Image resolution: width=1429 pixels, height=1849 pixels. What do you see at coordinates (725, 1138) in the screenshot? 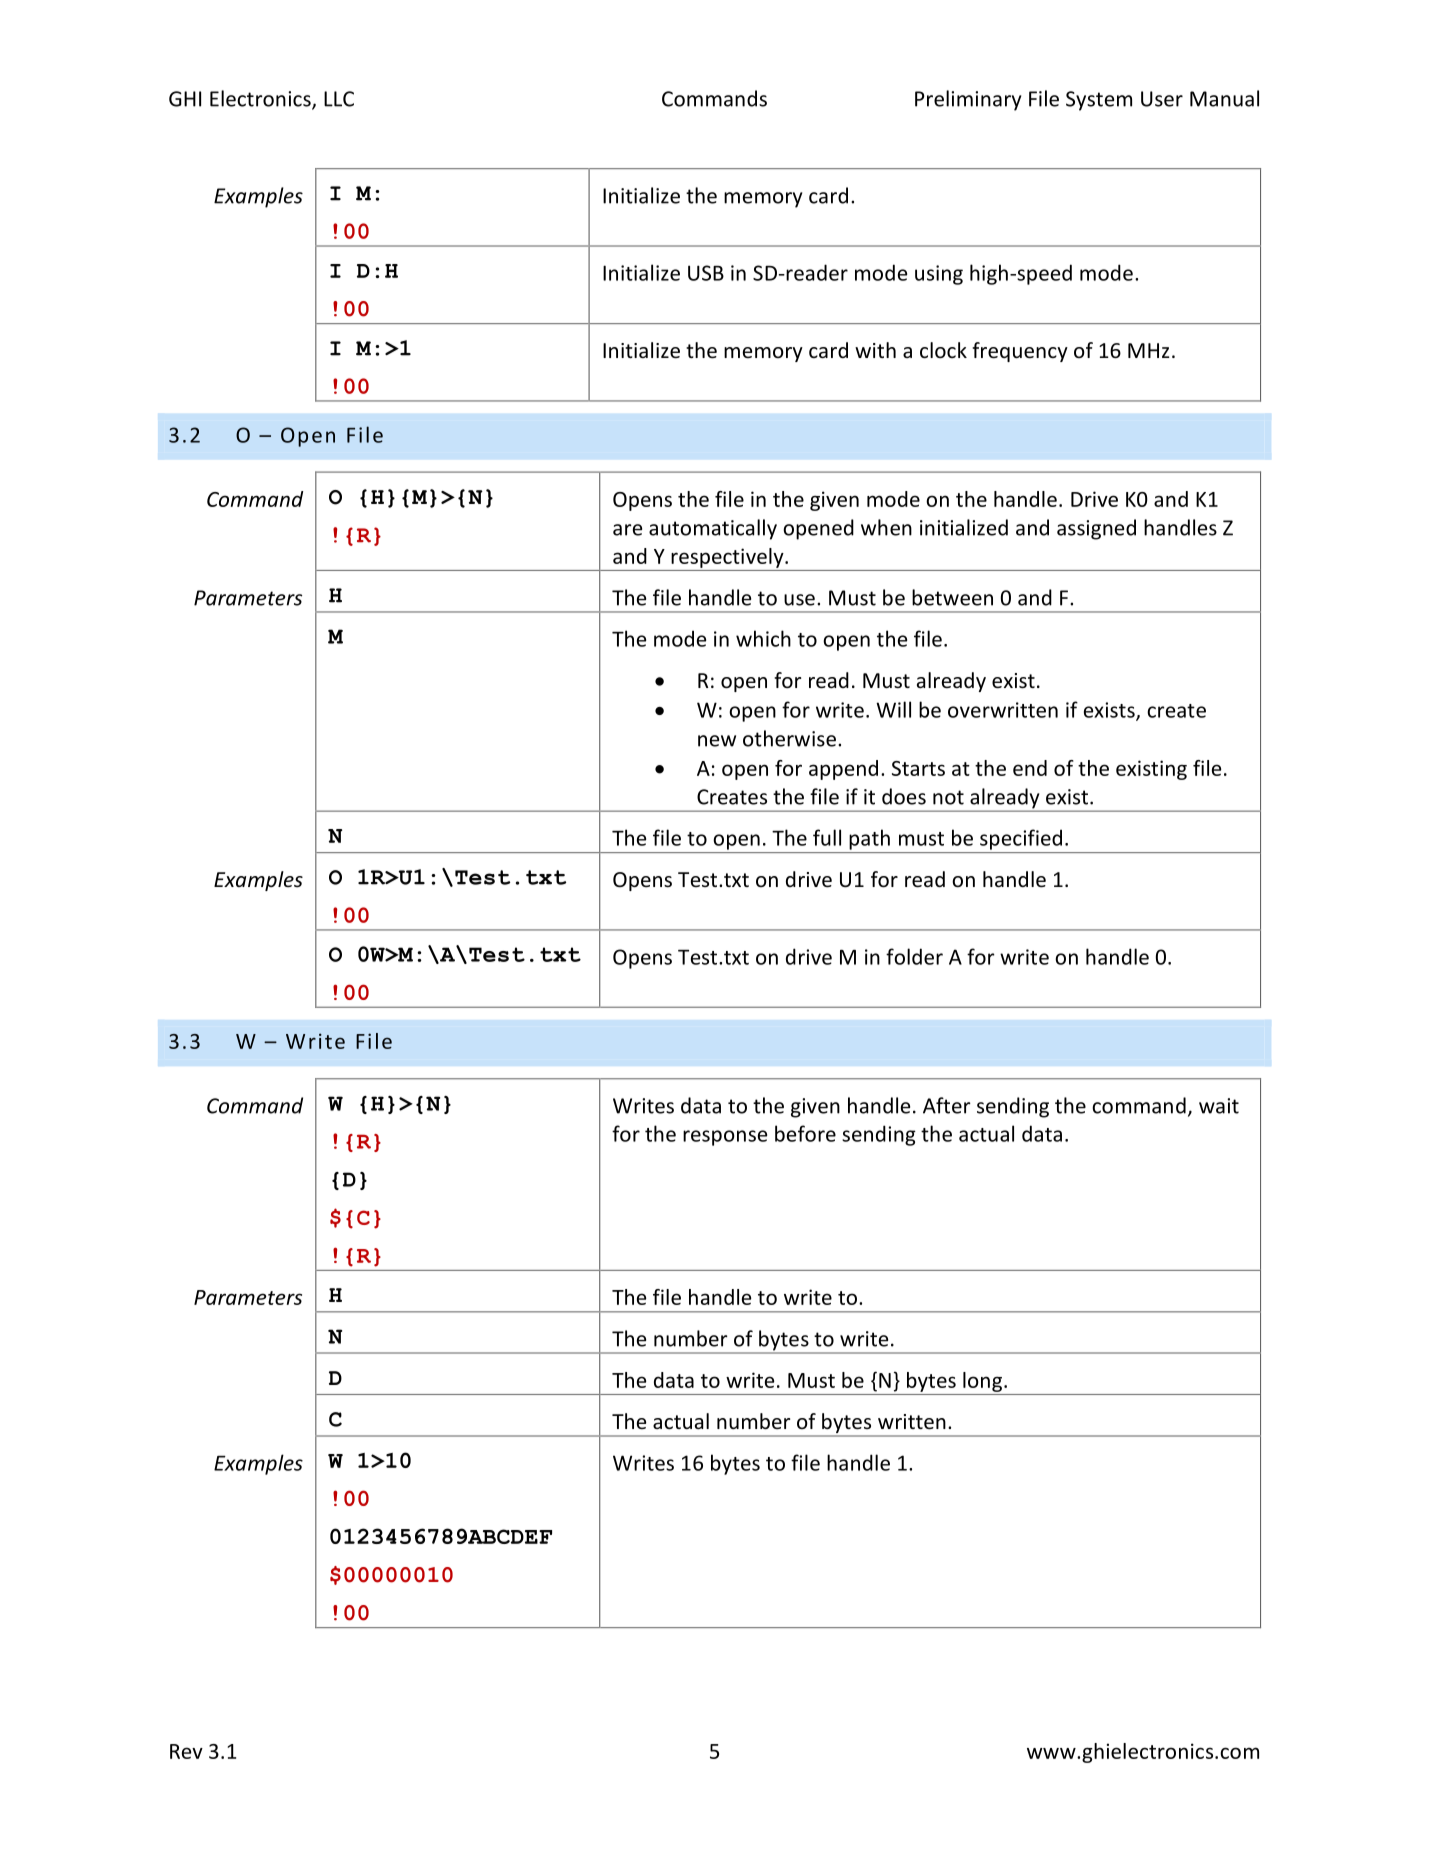
I see `response` at bounding box center [725, 1138].
